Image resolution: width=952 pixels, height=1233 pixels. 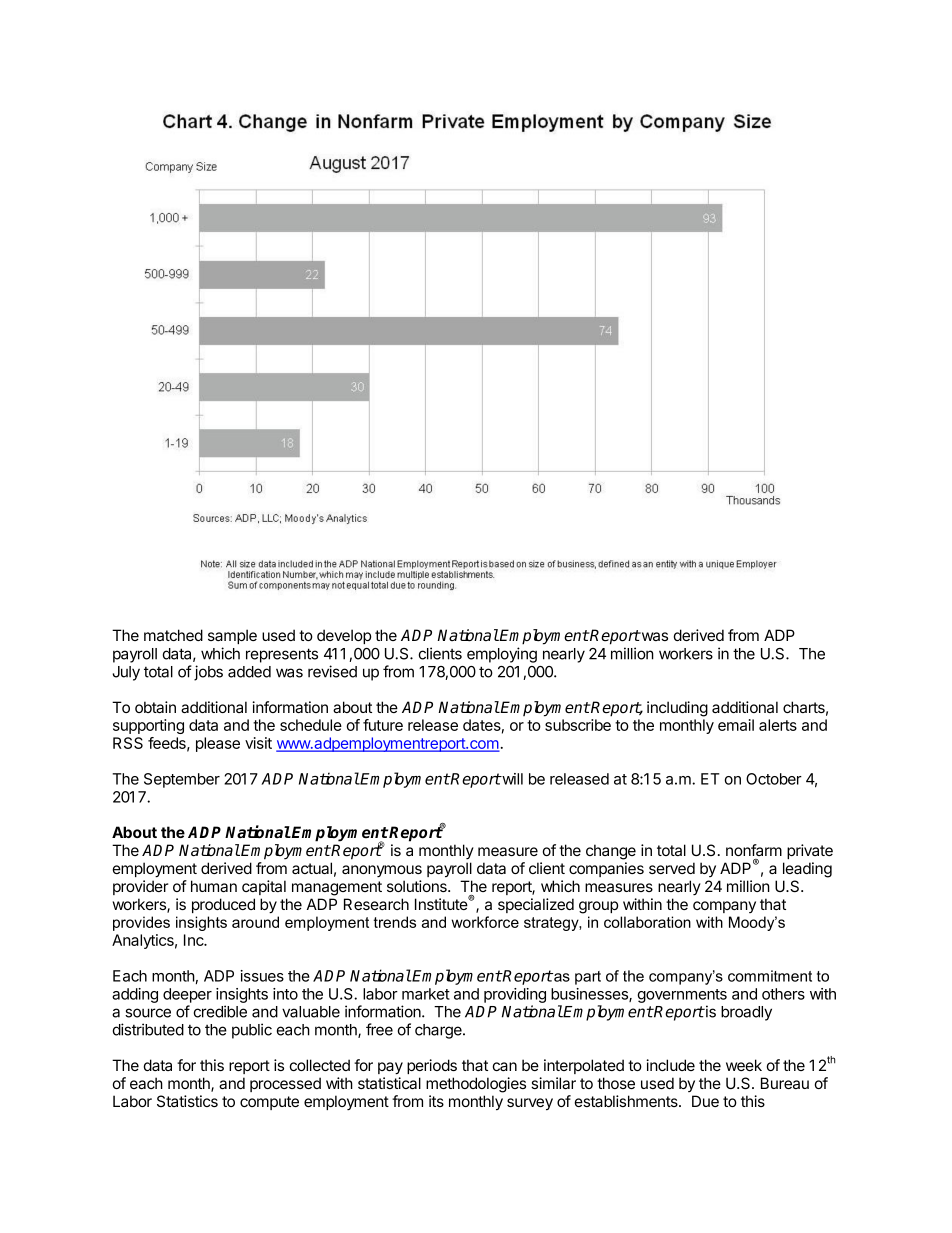 What do you see at coordinates (672, 868) in the screenshot?
I see `served` at bounding box center [672, 868].
